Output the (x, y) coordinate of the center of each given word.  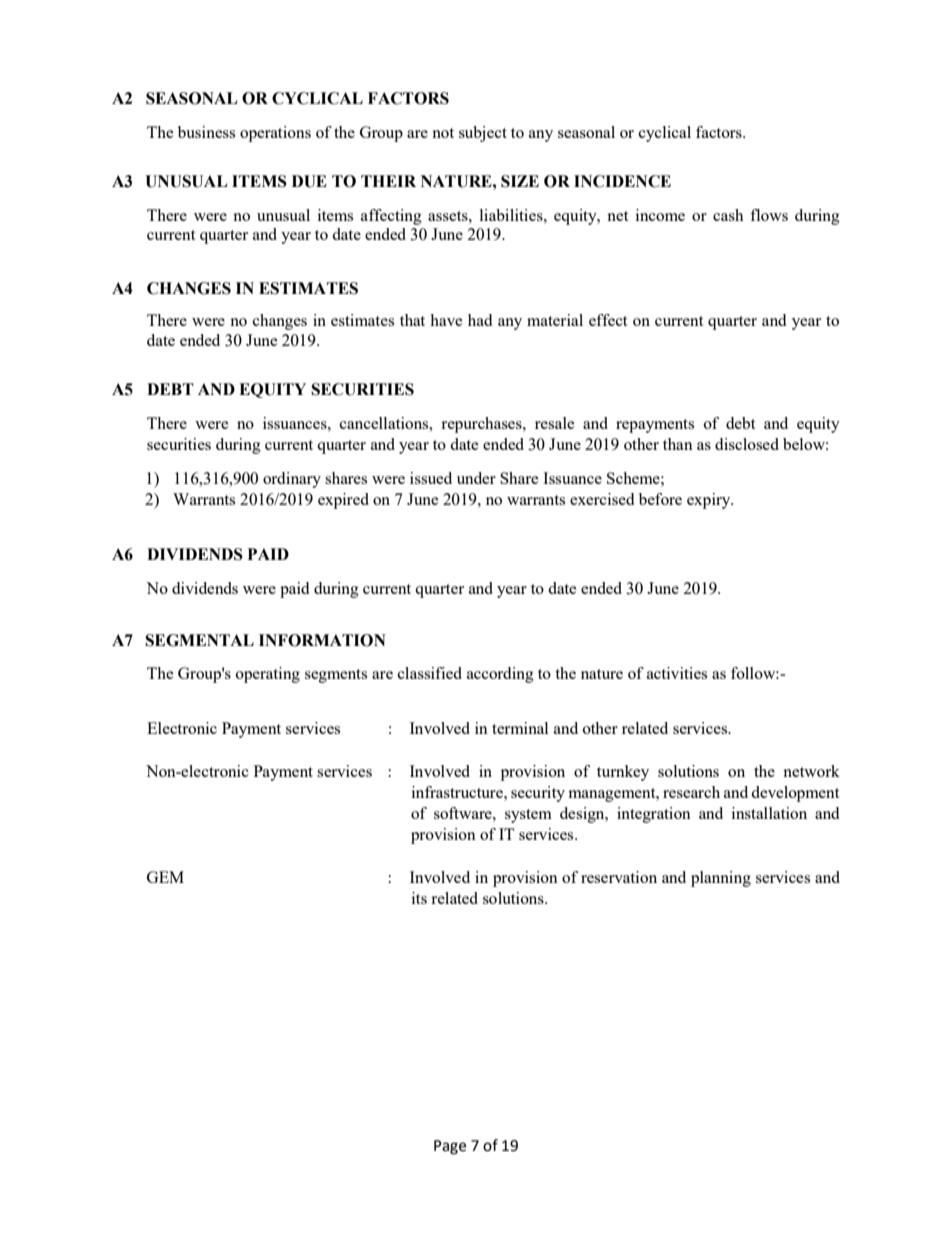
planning (721, 879)
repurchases (482, 425)
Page (450, 1147)
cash (728, 215)
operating (268, 675)
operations (275, 134)
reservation (619, 877)
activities (677, 673)
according (500, 675)
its (419, 898)
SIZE (520, 181)
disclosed (747, 444)
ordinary (292, 480)
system (528, 816)
